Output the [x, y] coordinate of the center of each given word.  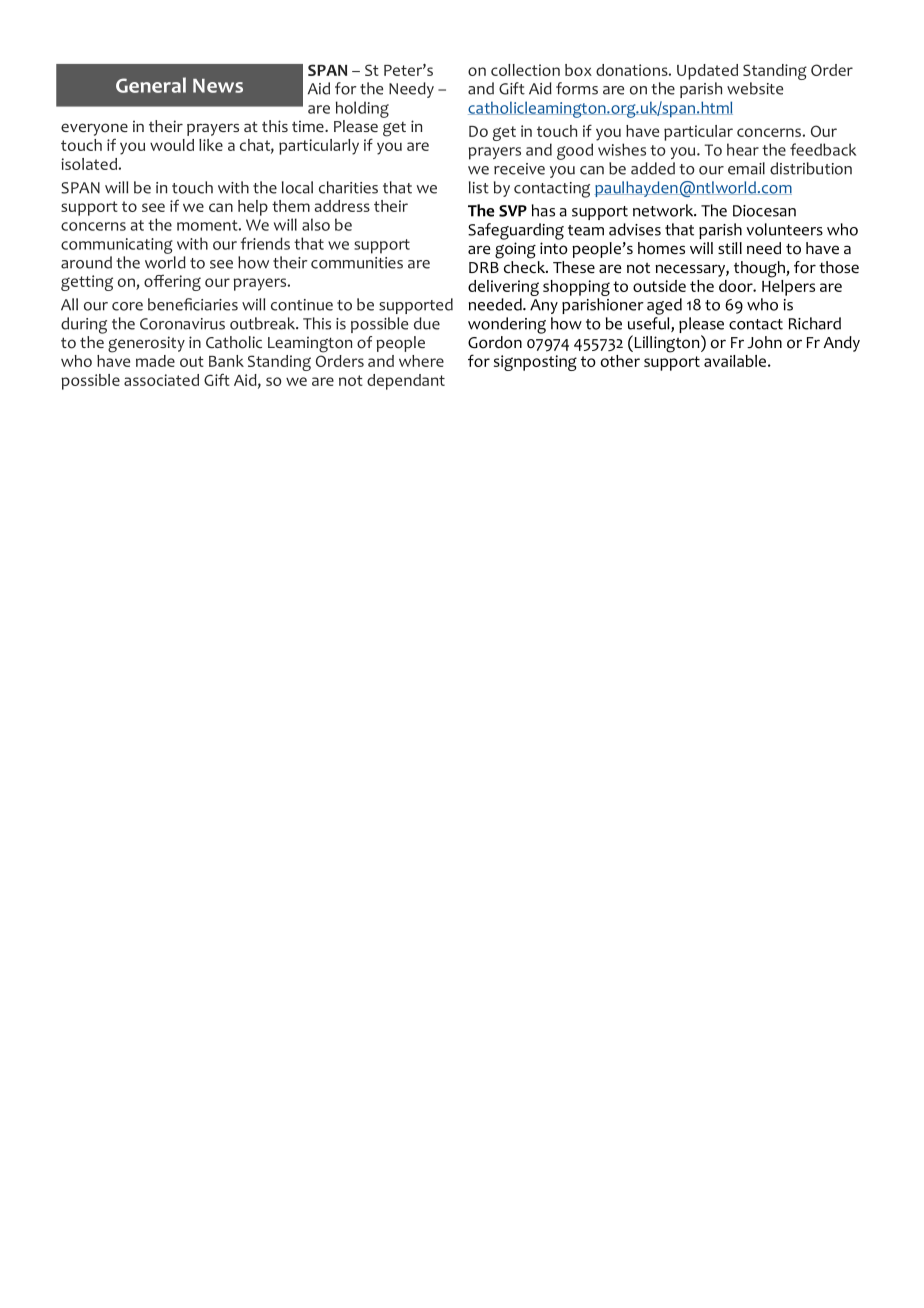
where [421, 361]
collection [525, 70]
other [620, 361]
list [479, 187]
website [755, 88]
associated [161, 380]
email [746, 168]
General [151, 85]
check [525, 267]
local [297, 187]
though [760, 269]
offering [172, 283]
